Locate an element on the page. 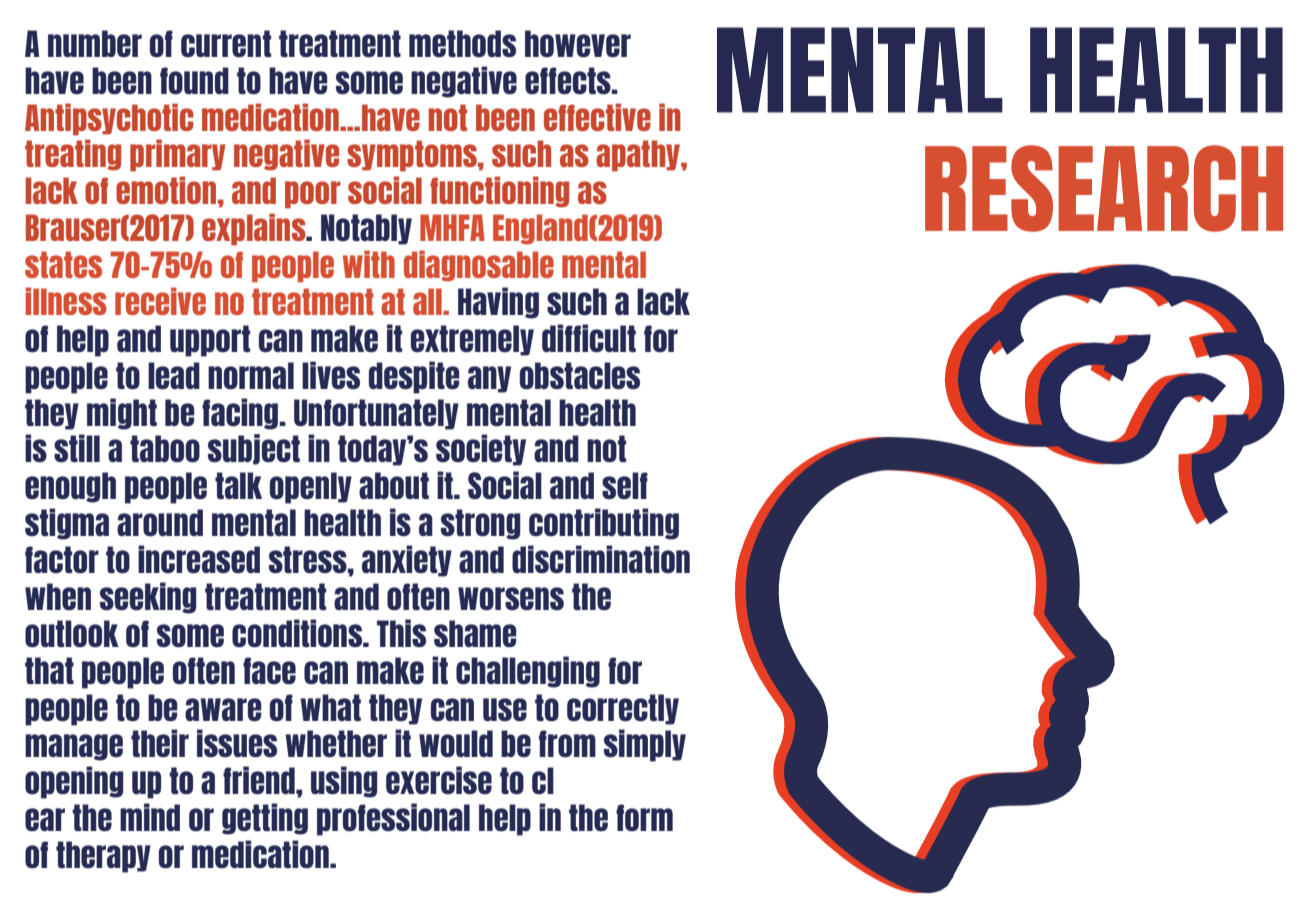 This page has height=924, width=1308. mind is located at coordinates (150, 817).
